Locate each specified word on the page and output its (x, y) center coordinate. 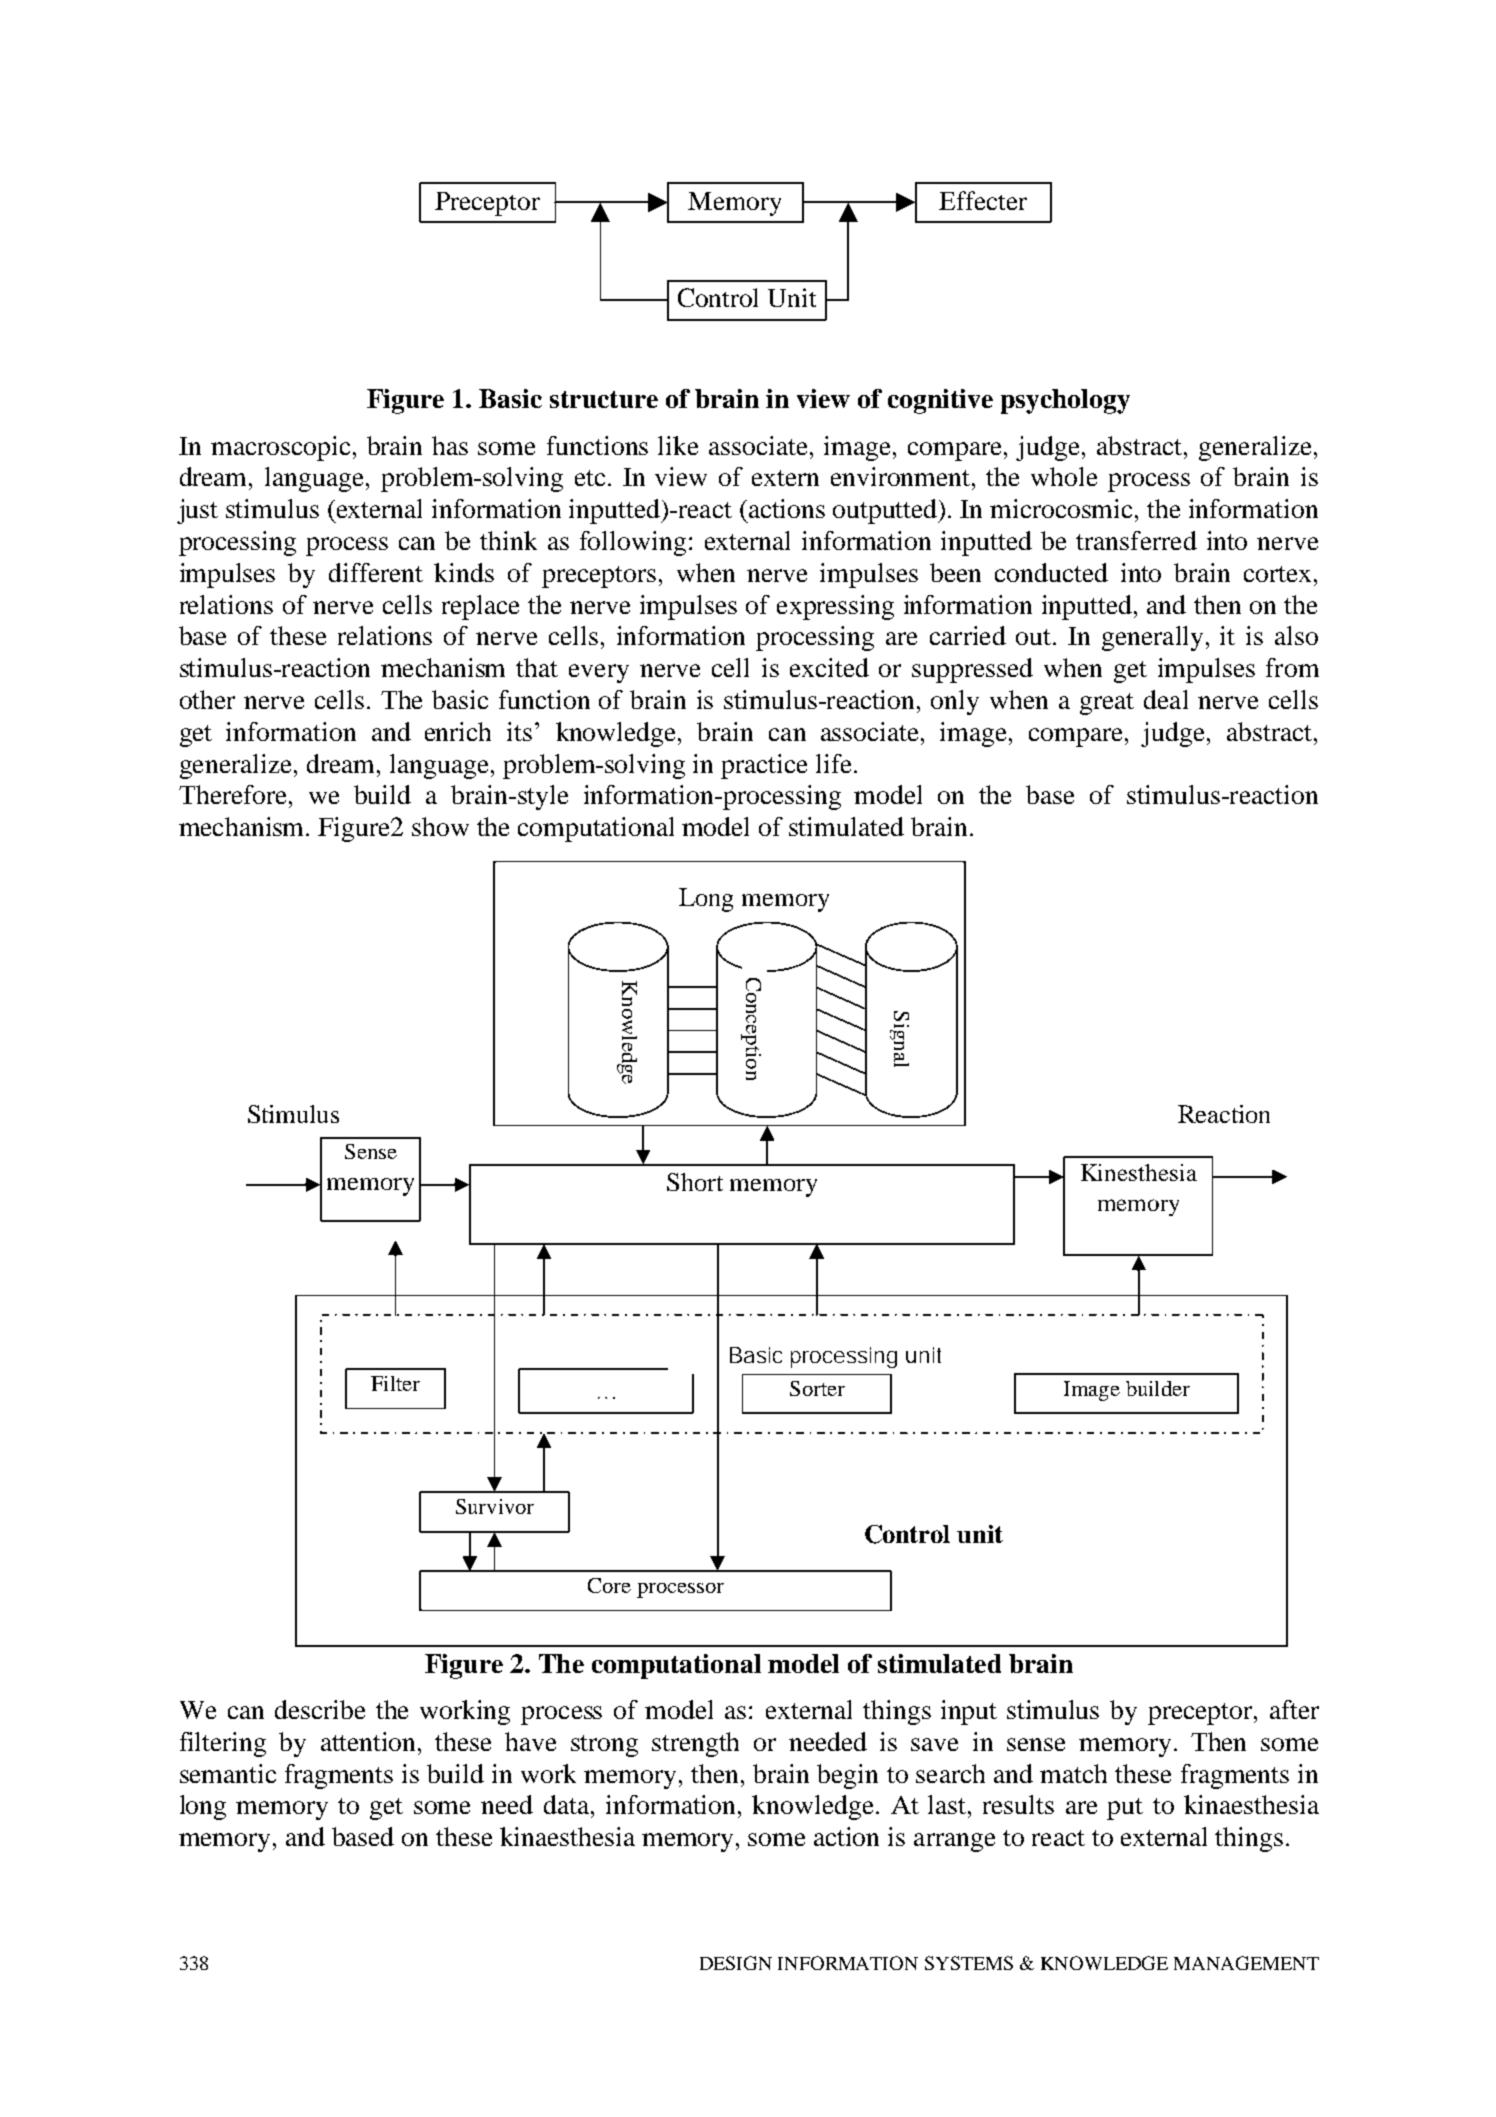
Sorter (817, 1388)
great (1107, 704)
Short (695, 1182)
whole (1064, 476)
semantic (228, 1773)
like (678, 445)
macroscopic (280, 448)
